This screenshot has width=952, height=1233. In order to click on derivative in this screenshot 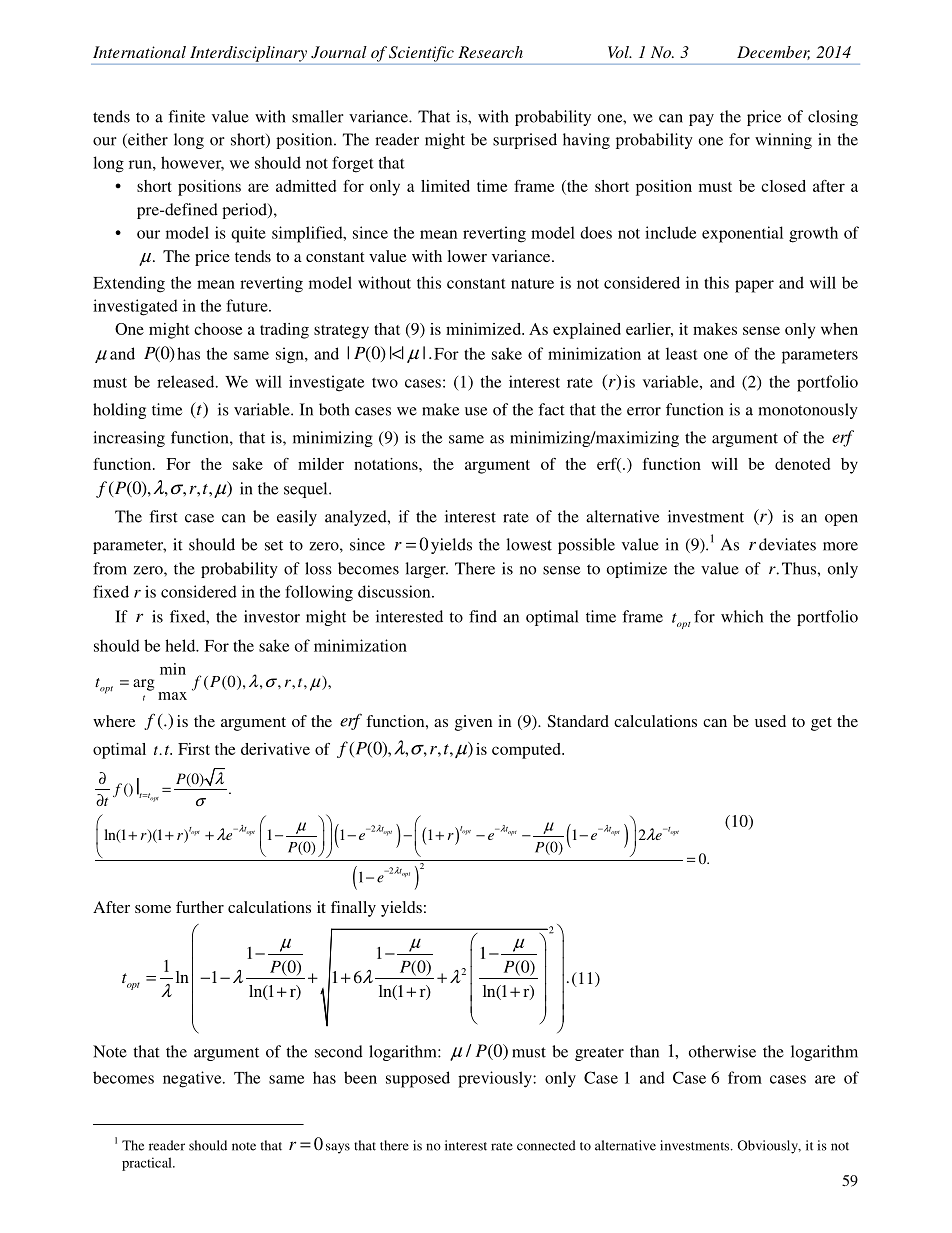, I will do `click(275, 749)`.
